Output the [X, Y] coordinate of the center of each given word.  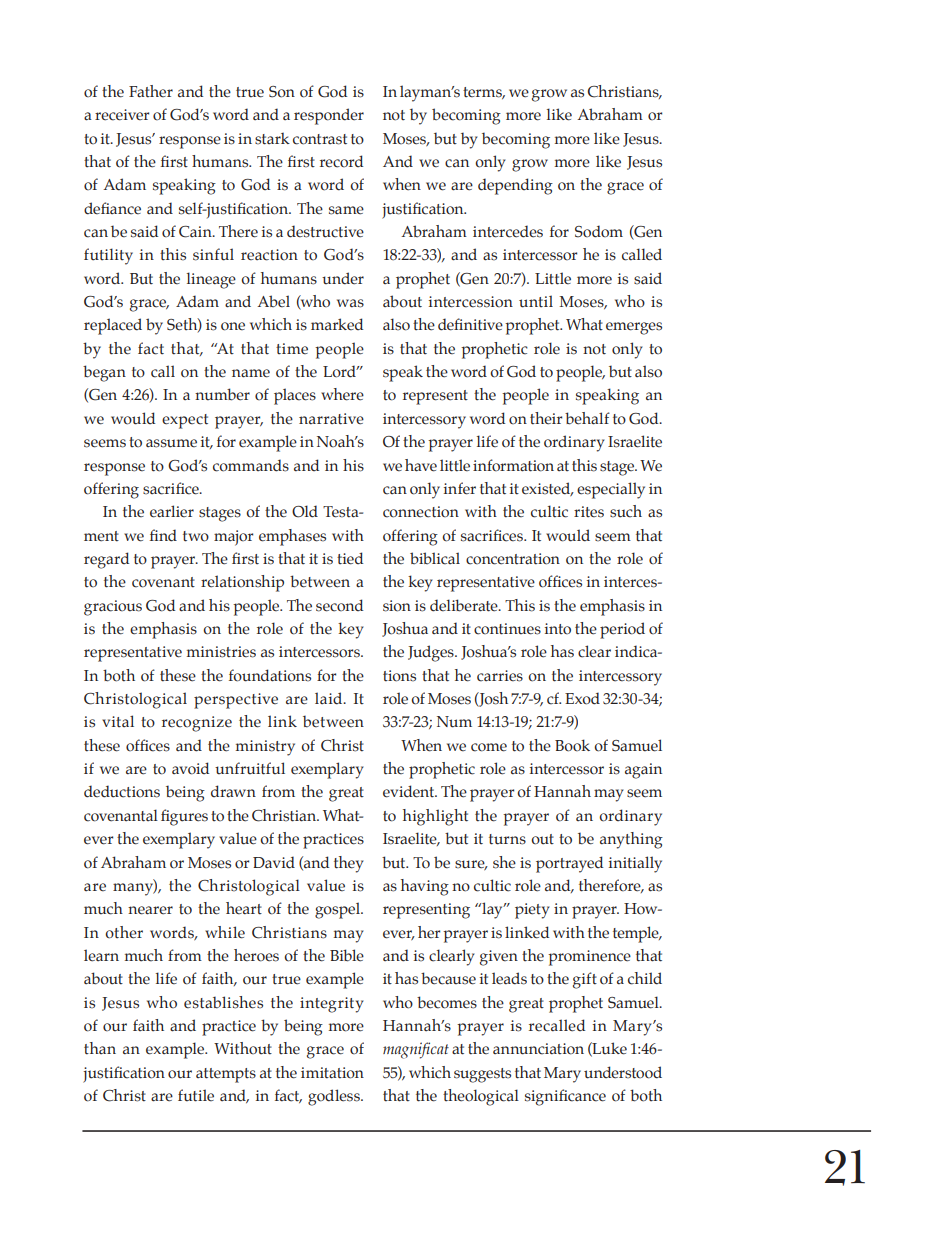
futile [196, 1095]
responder [329, 116]
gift [585, 980]
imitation [332, 1073]
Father [151, 91]
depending [515, 186]
